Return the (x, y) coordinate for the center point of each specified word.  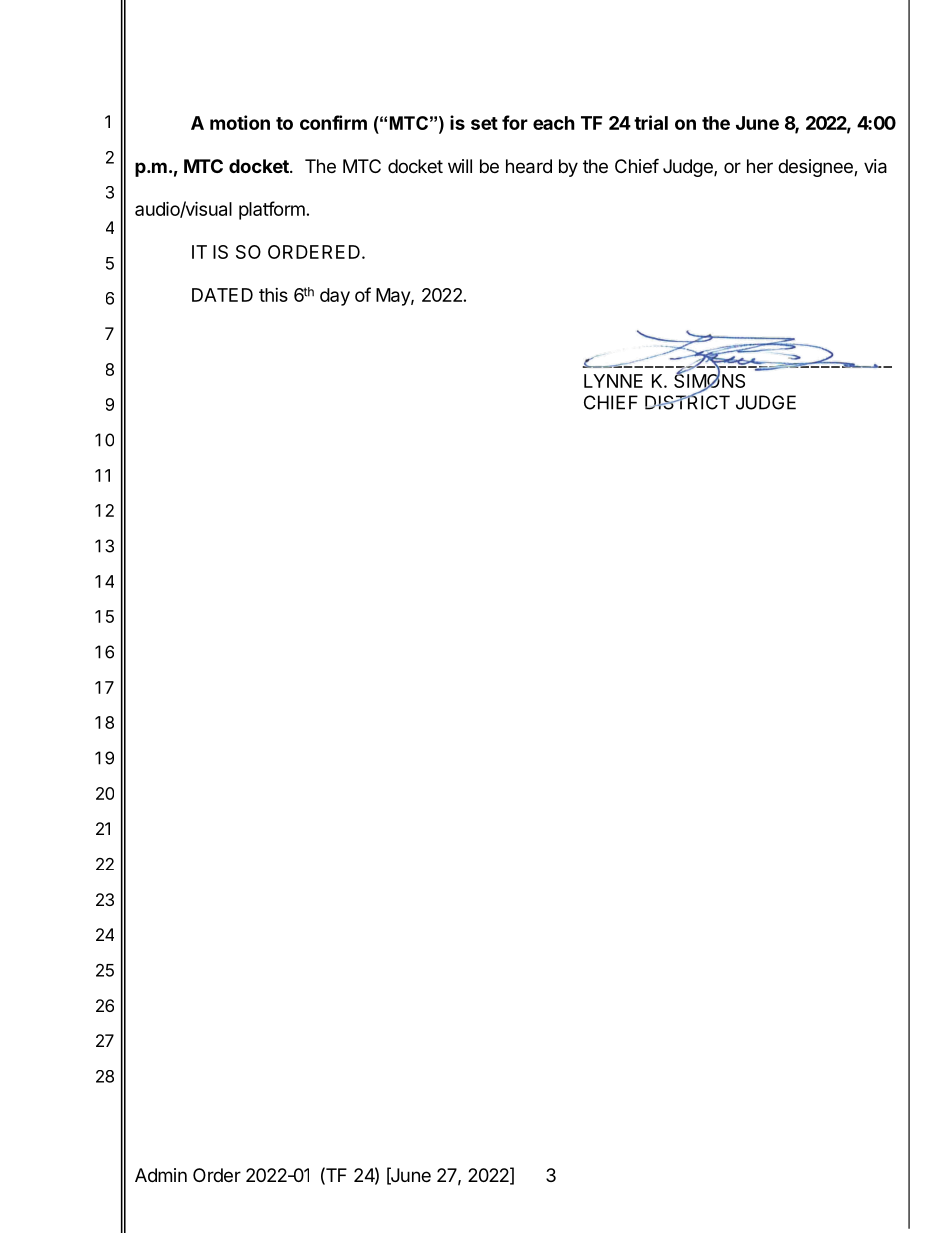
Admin (161, 1175)
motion (240, 122)
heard (529, 166)
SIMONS (709, 381)
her (760, 166)
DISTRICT (687, 401)
